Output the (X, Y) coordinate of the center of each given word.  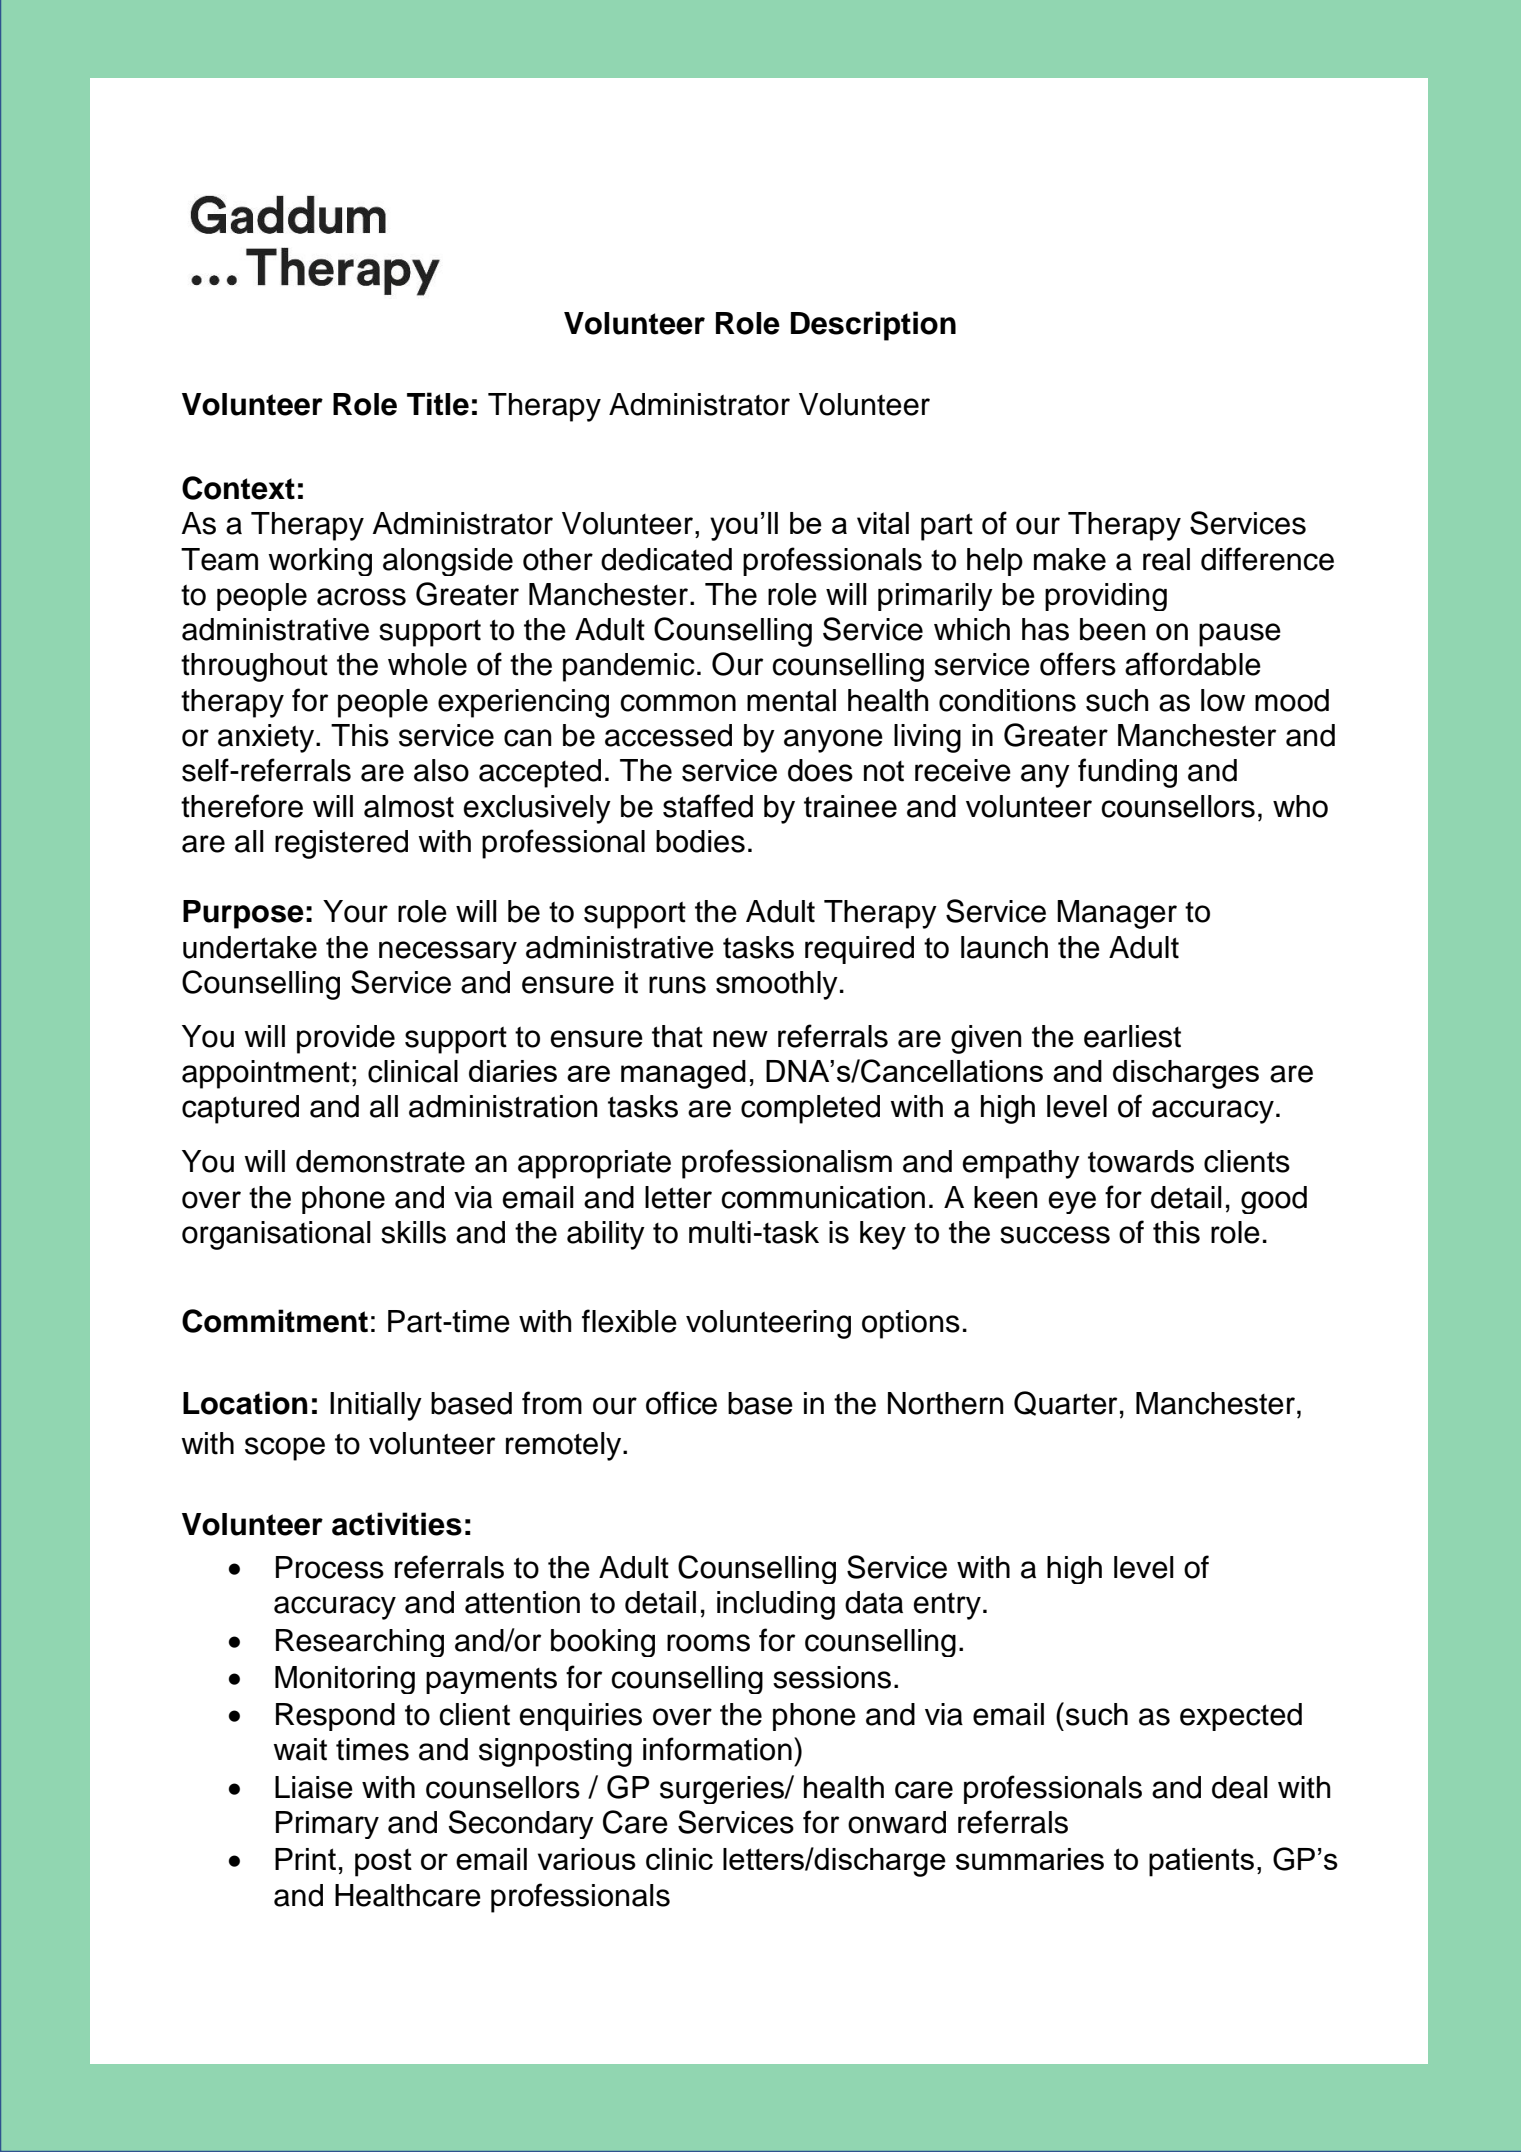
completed (810, 1109)
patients (1201, 1862)
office (681, 1403)
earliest (1132, 1036)
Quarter (1065, 1403)
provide (346, 1039)
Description (873, 326)
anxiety (267, 738)
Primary (327, 1825)
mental (791, 700)
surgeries (723, 1790)
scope (285, 1449)
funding (1127, 773)
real (1166, 559)
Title (438, 404)
